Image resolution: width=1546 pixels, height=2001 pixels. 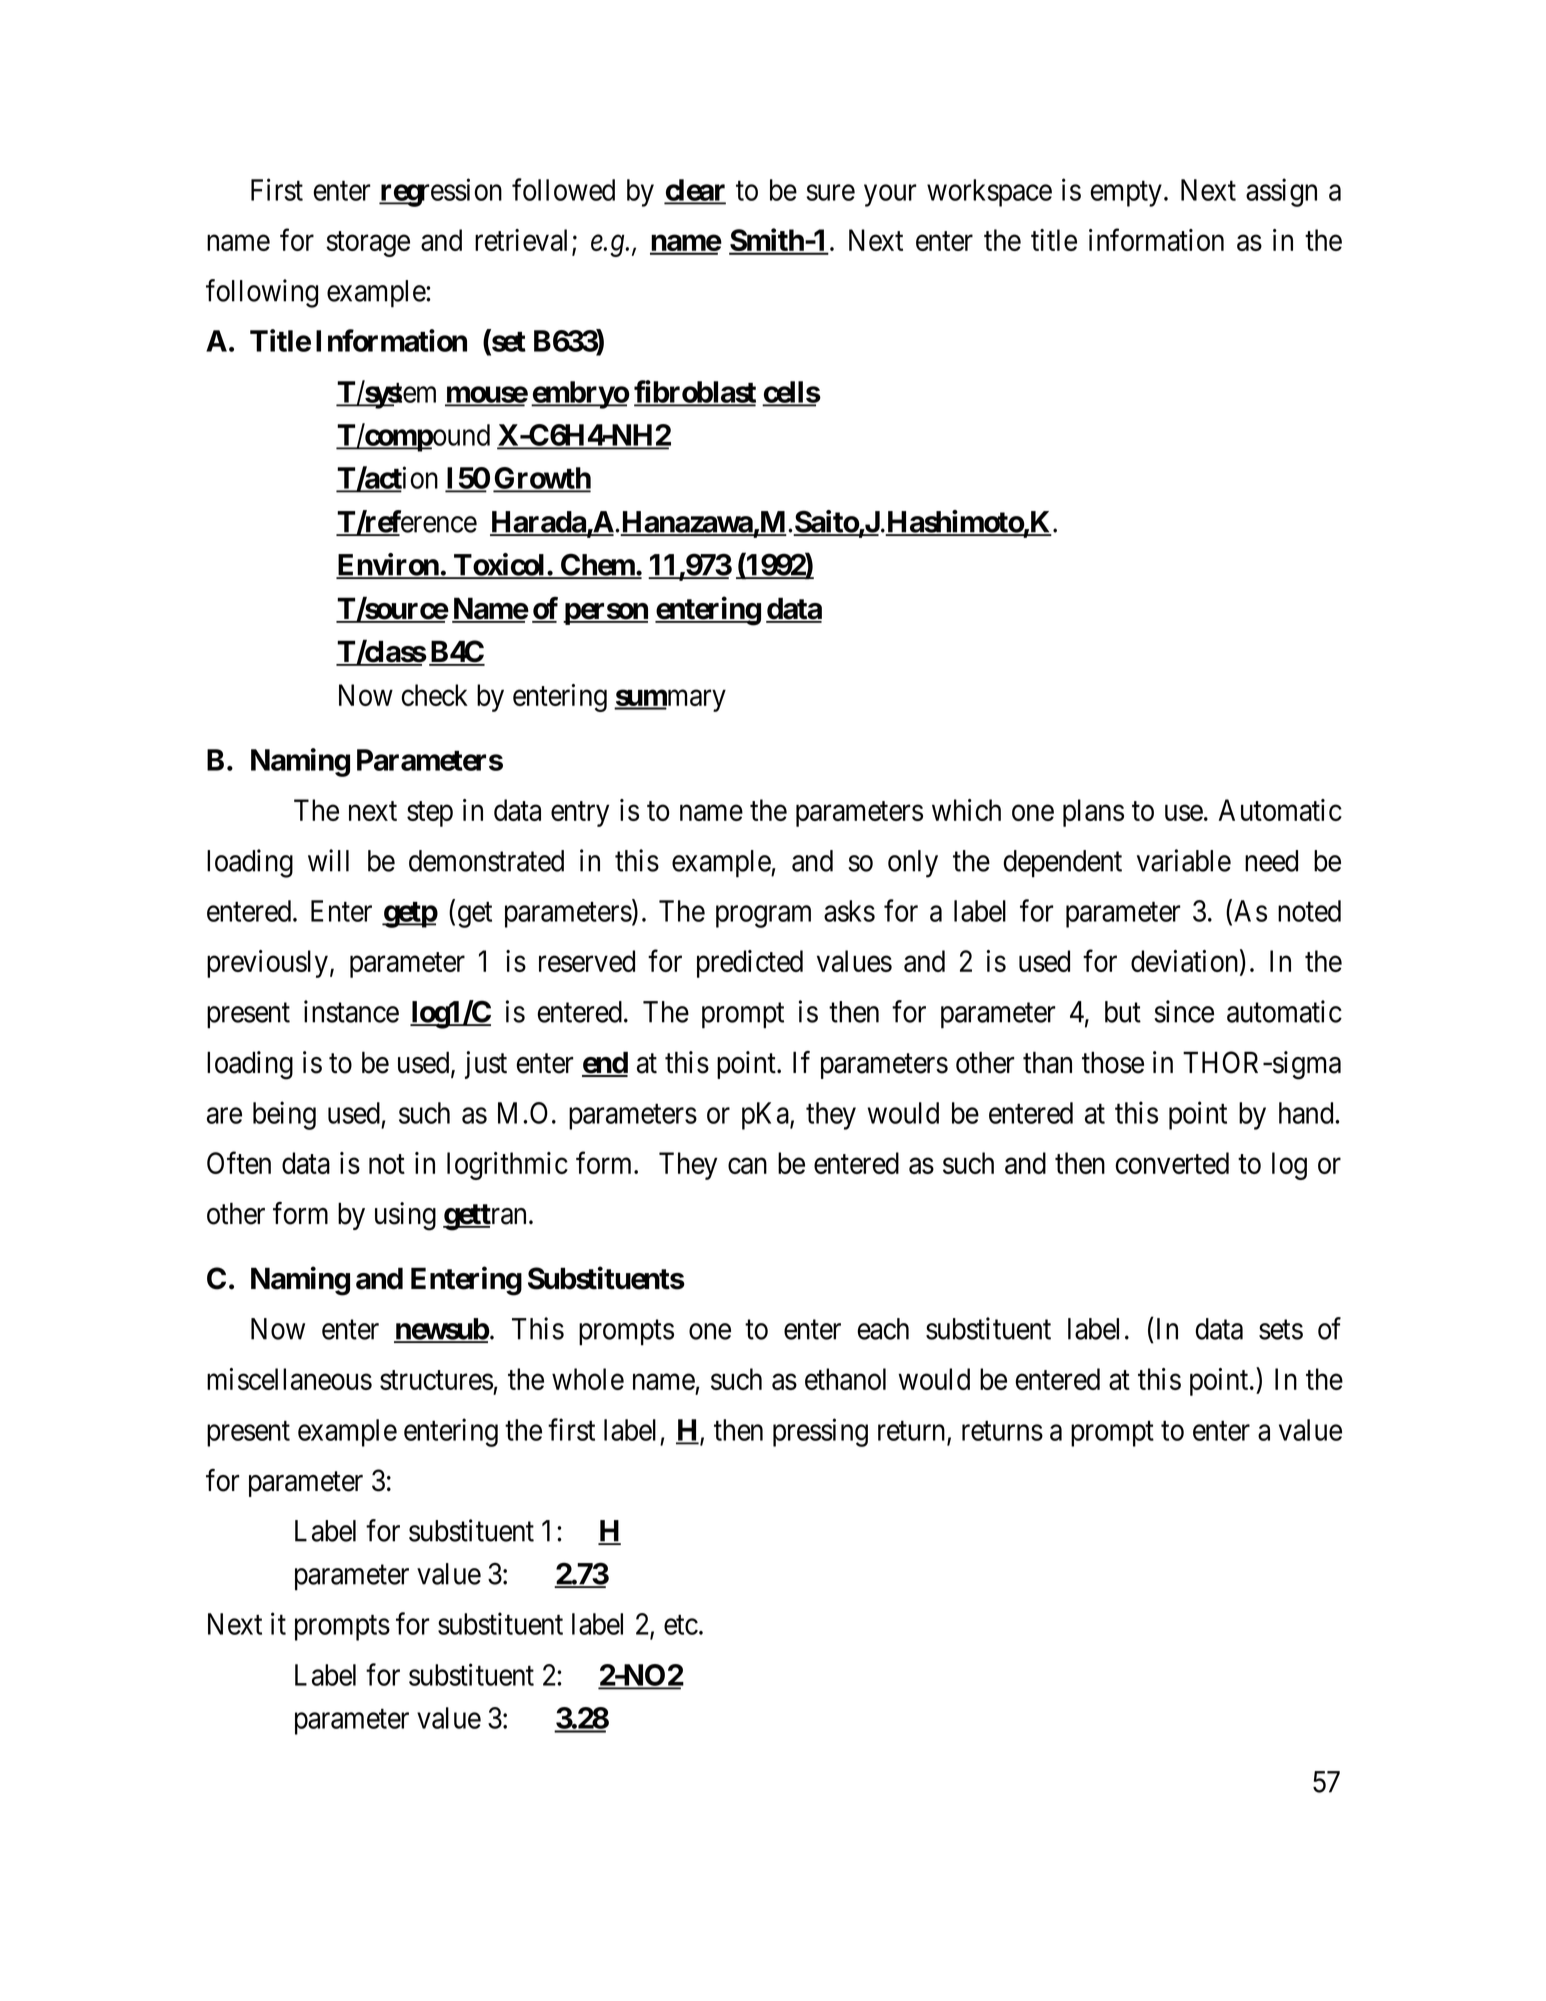 I want to click on which, so click(x=966, y=810).
